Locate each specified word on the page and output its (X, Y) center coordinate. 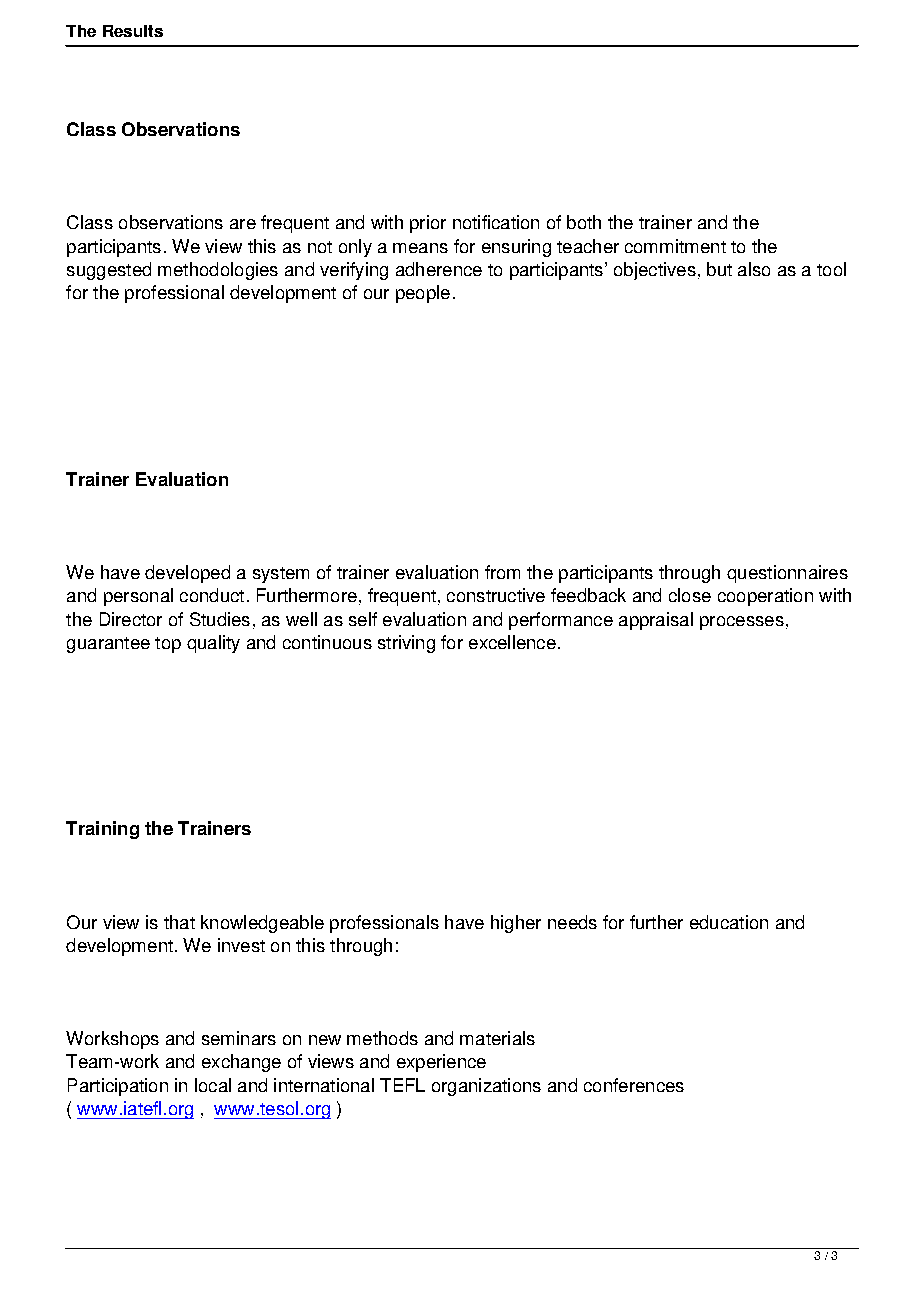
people (423, 294)
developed (187, 574)
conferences (634, 1085)
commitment (675, 246)
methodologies (218, 271)
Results (133, 31)
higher (516, 924)
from (502, 572)
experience (441, 1063)
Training (102, 830)
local (213, 1085)
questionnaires (787, 574)
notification (496, 222)
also (754, 269)
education (729, 922)
